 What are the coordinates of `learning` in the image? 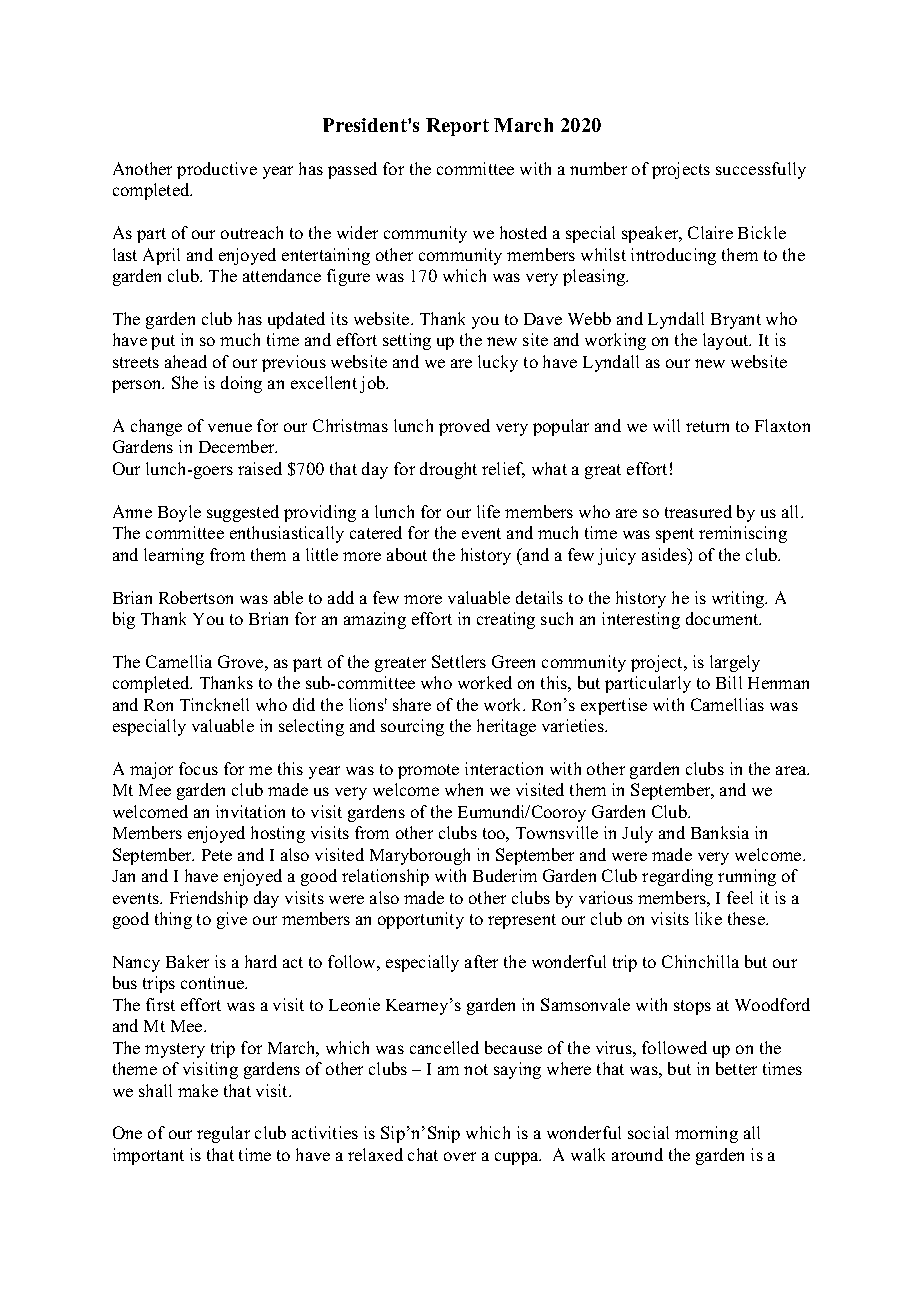 It's located at (174, 556).
